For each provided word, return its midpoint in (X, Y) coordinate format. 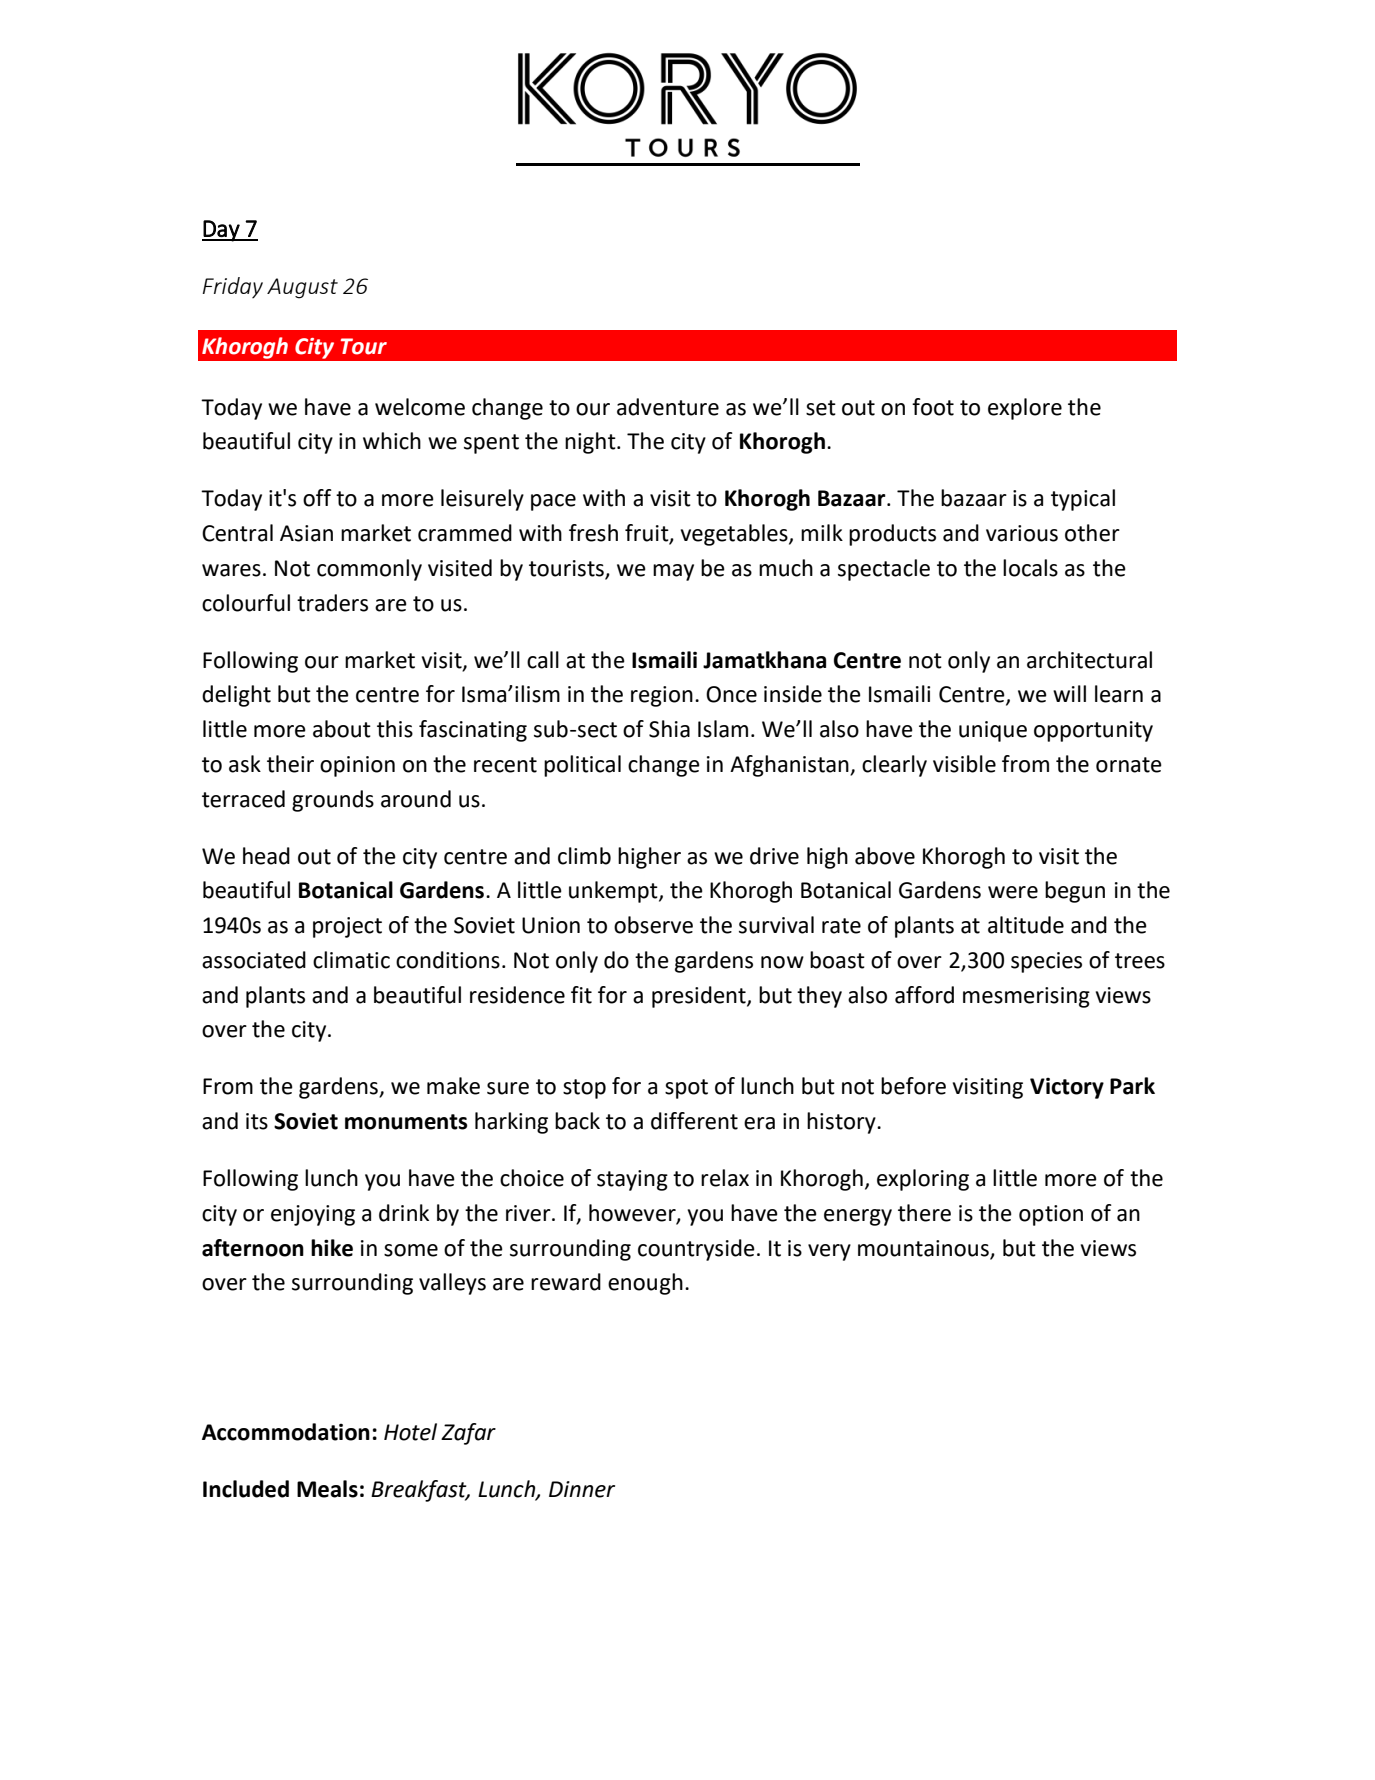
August (302, 288)
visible (964, 764)
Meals (327, 1489)
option (1051, 1215)
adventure (668, 407)
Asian (306, 533)
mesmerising (1026, 997)
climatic (351, 960)
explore (1025, 409)
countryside (696, 1250)
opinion (357, 766)
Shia (669, 729)
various (1022, 533)
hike (332, 1248)
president (700, 997)
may (673, 572)
